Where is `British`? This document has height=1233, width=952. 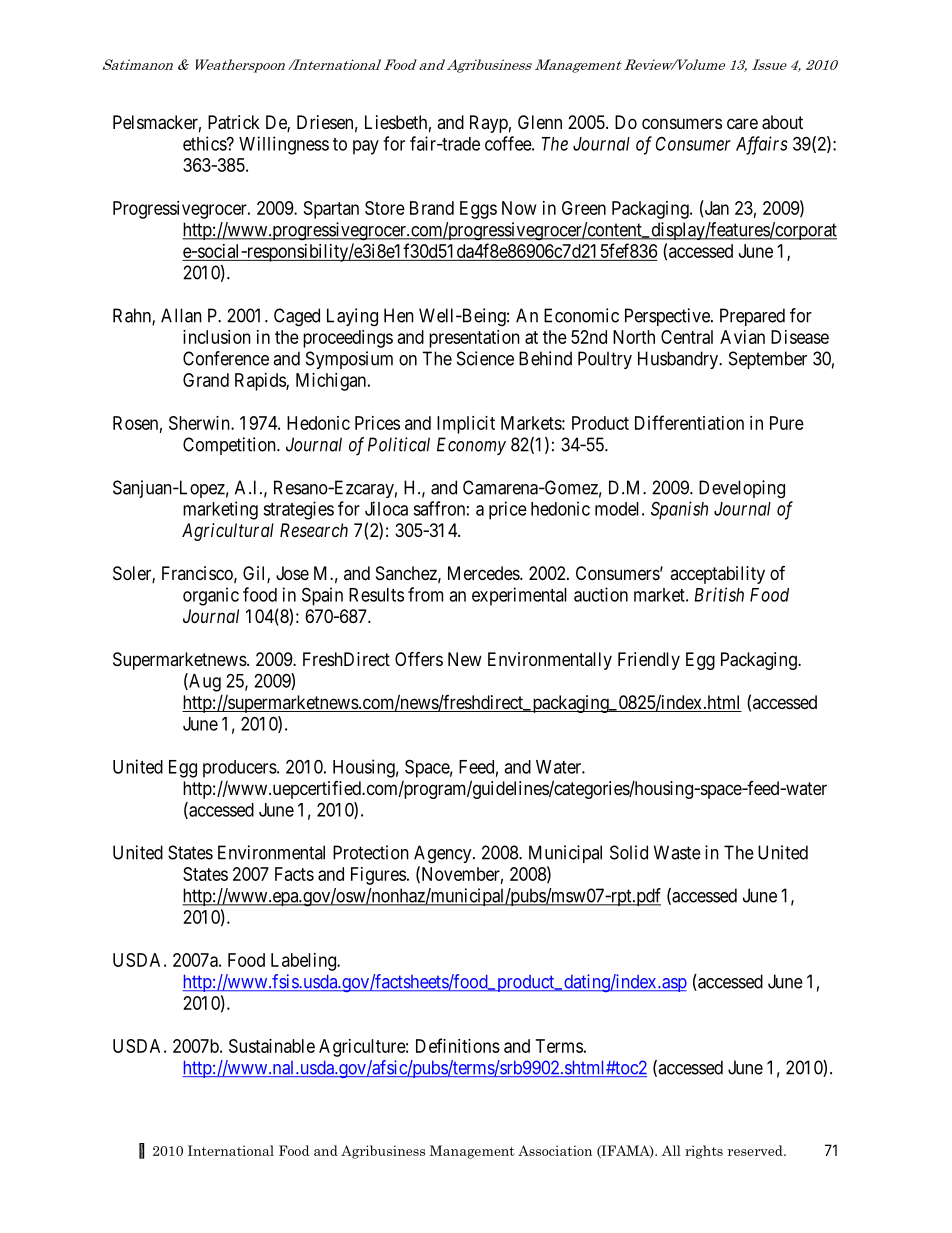 British is located at coordinates (719, 594).
